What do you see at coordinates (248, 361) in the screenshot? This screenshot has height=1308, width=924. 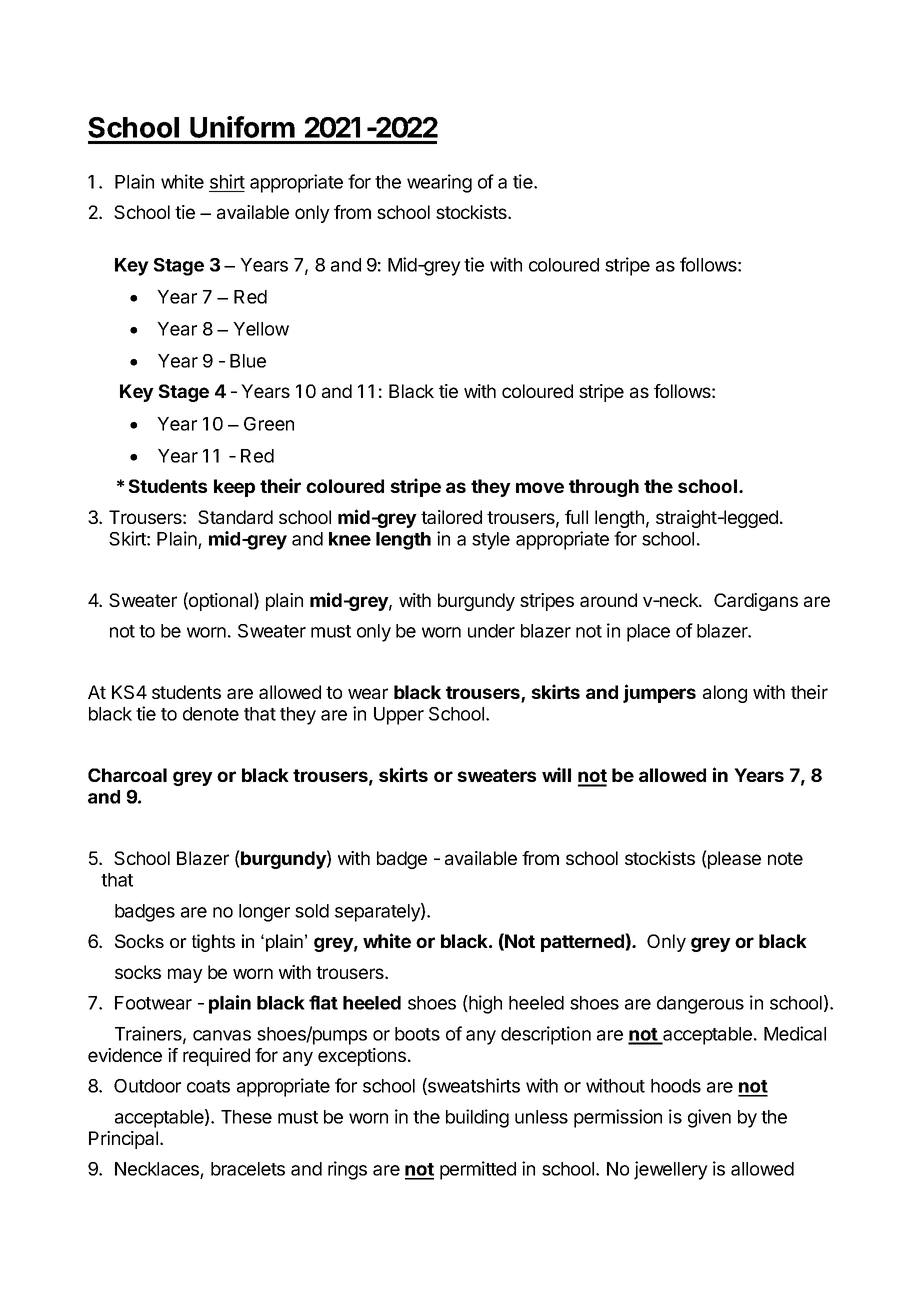 I see `Blue` at bounding box center [248, 361].
